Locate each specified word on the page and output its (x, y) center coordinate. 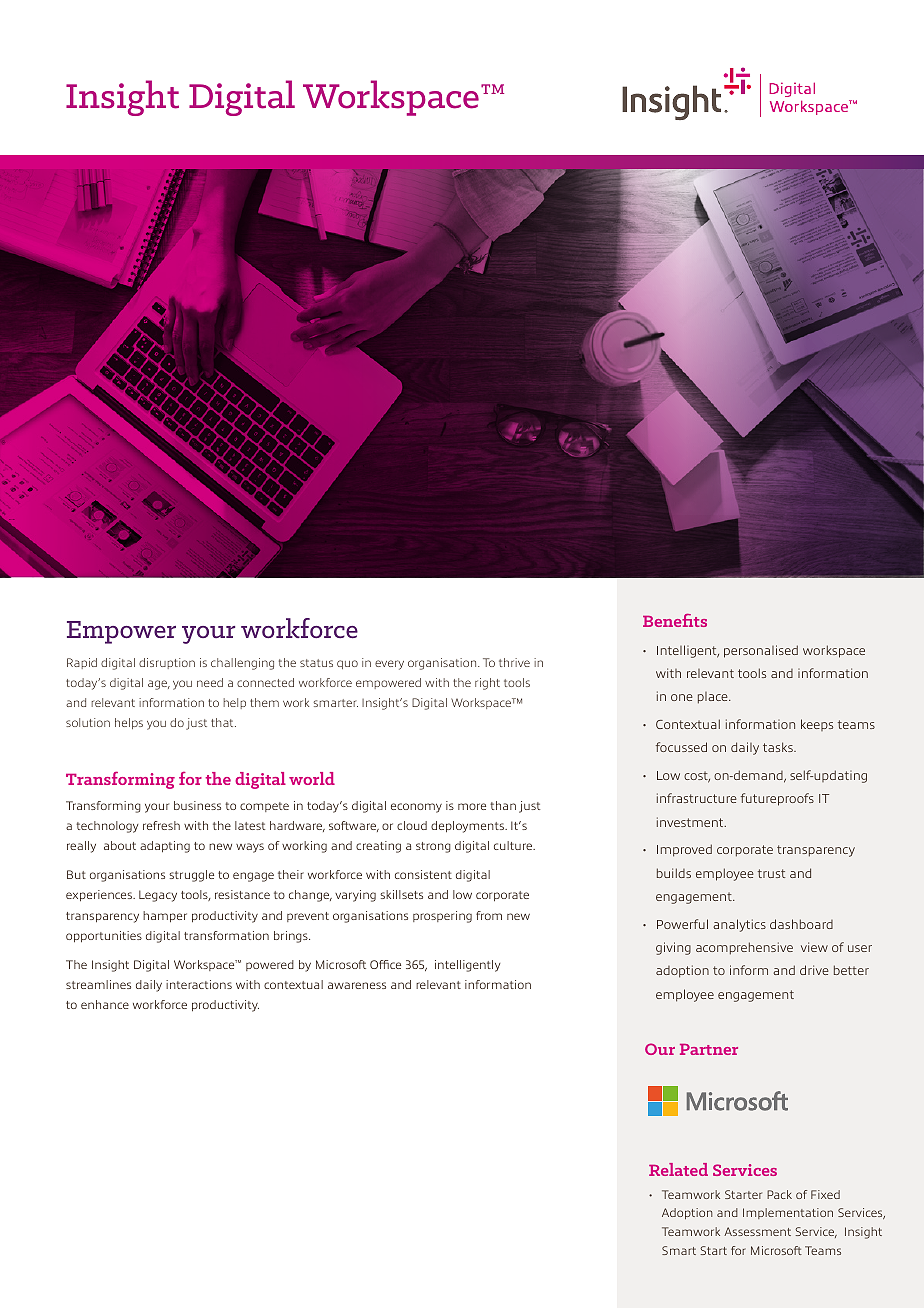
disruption (167, 663)
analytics (739, 925)
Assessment (757, 1231)
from (489, 915)
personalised (761, 651)
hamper (165, 916)
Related (678, 1169)
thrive (514, 662)
